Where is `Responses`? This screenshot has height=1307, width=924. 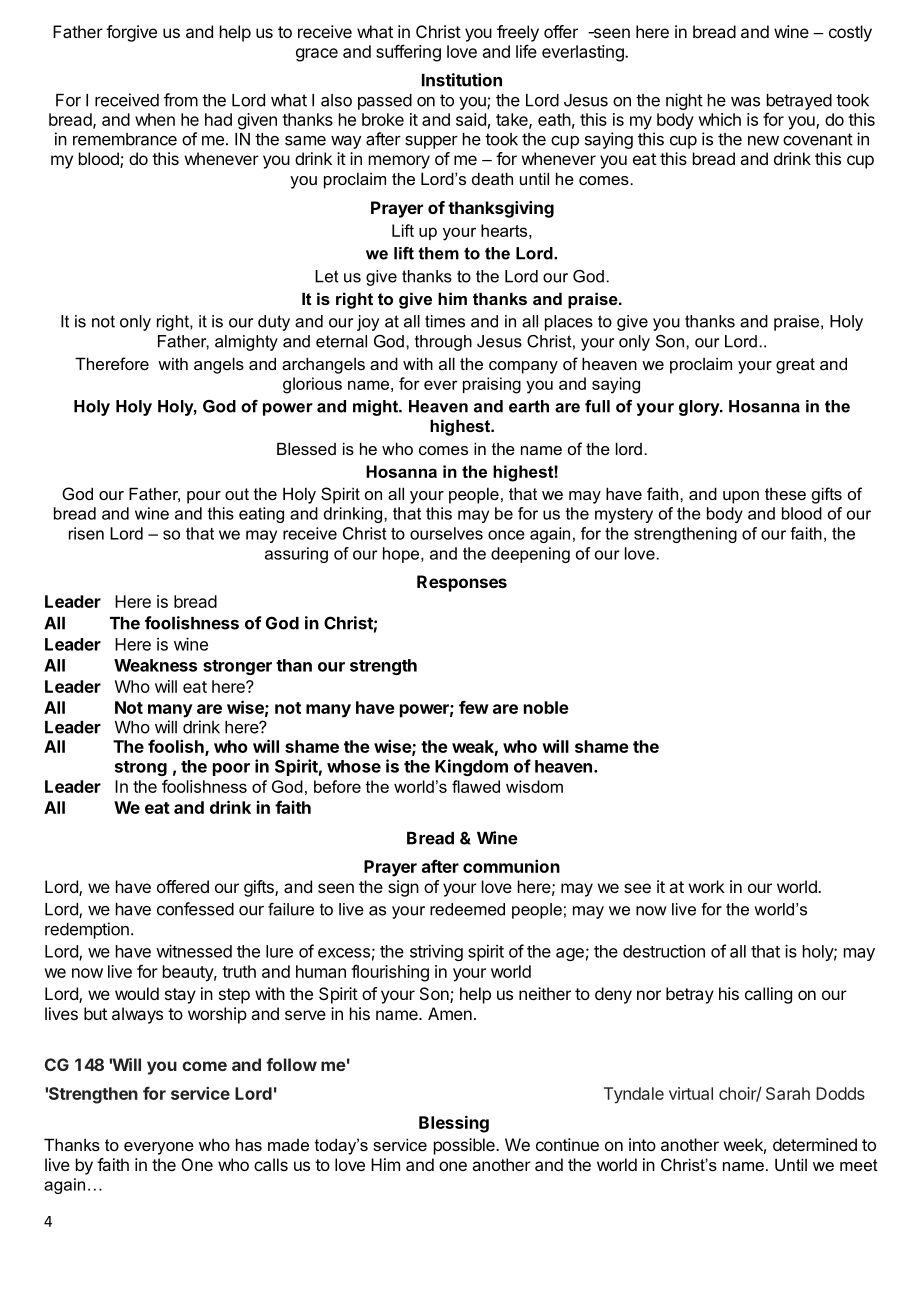 Responses is located at coordinates (462, 583).
